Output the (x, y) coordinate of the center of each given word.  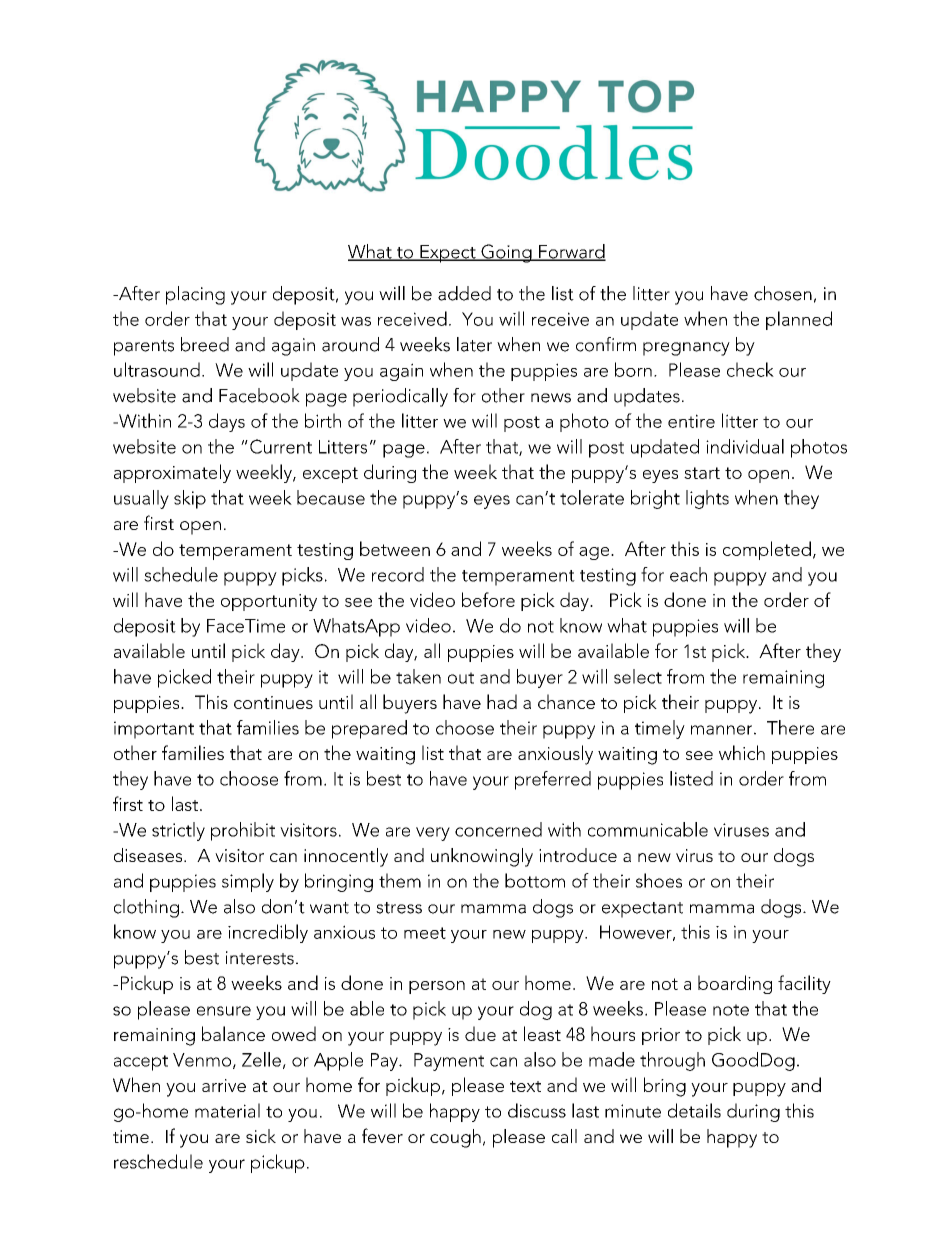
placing (195, 295)
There (790, 727)
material (227, 1110)
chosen (783, 293)
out (461, 678)
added (464, 293)
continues (273, 702)
